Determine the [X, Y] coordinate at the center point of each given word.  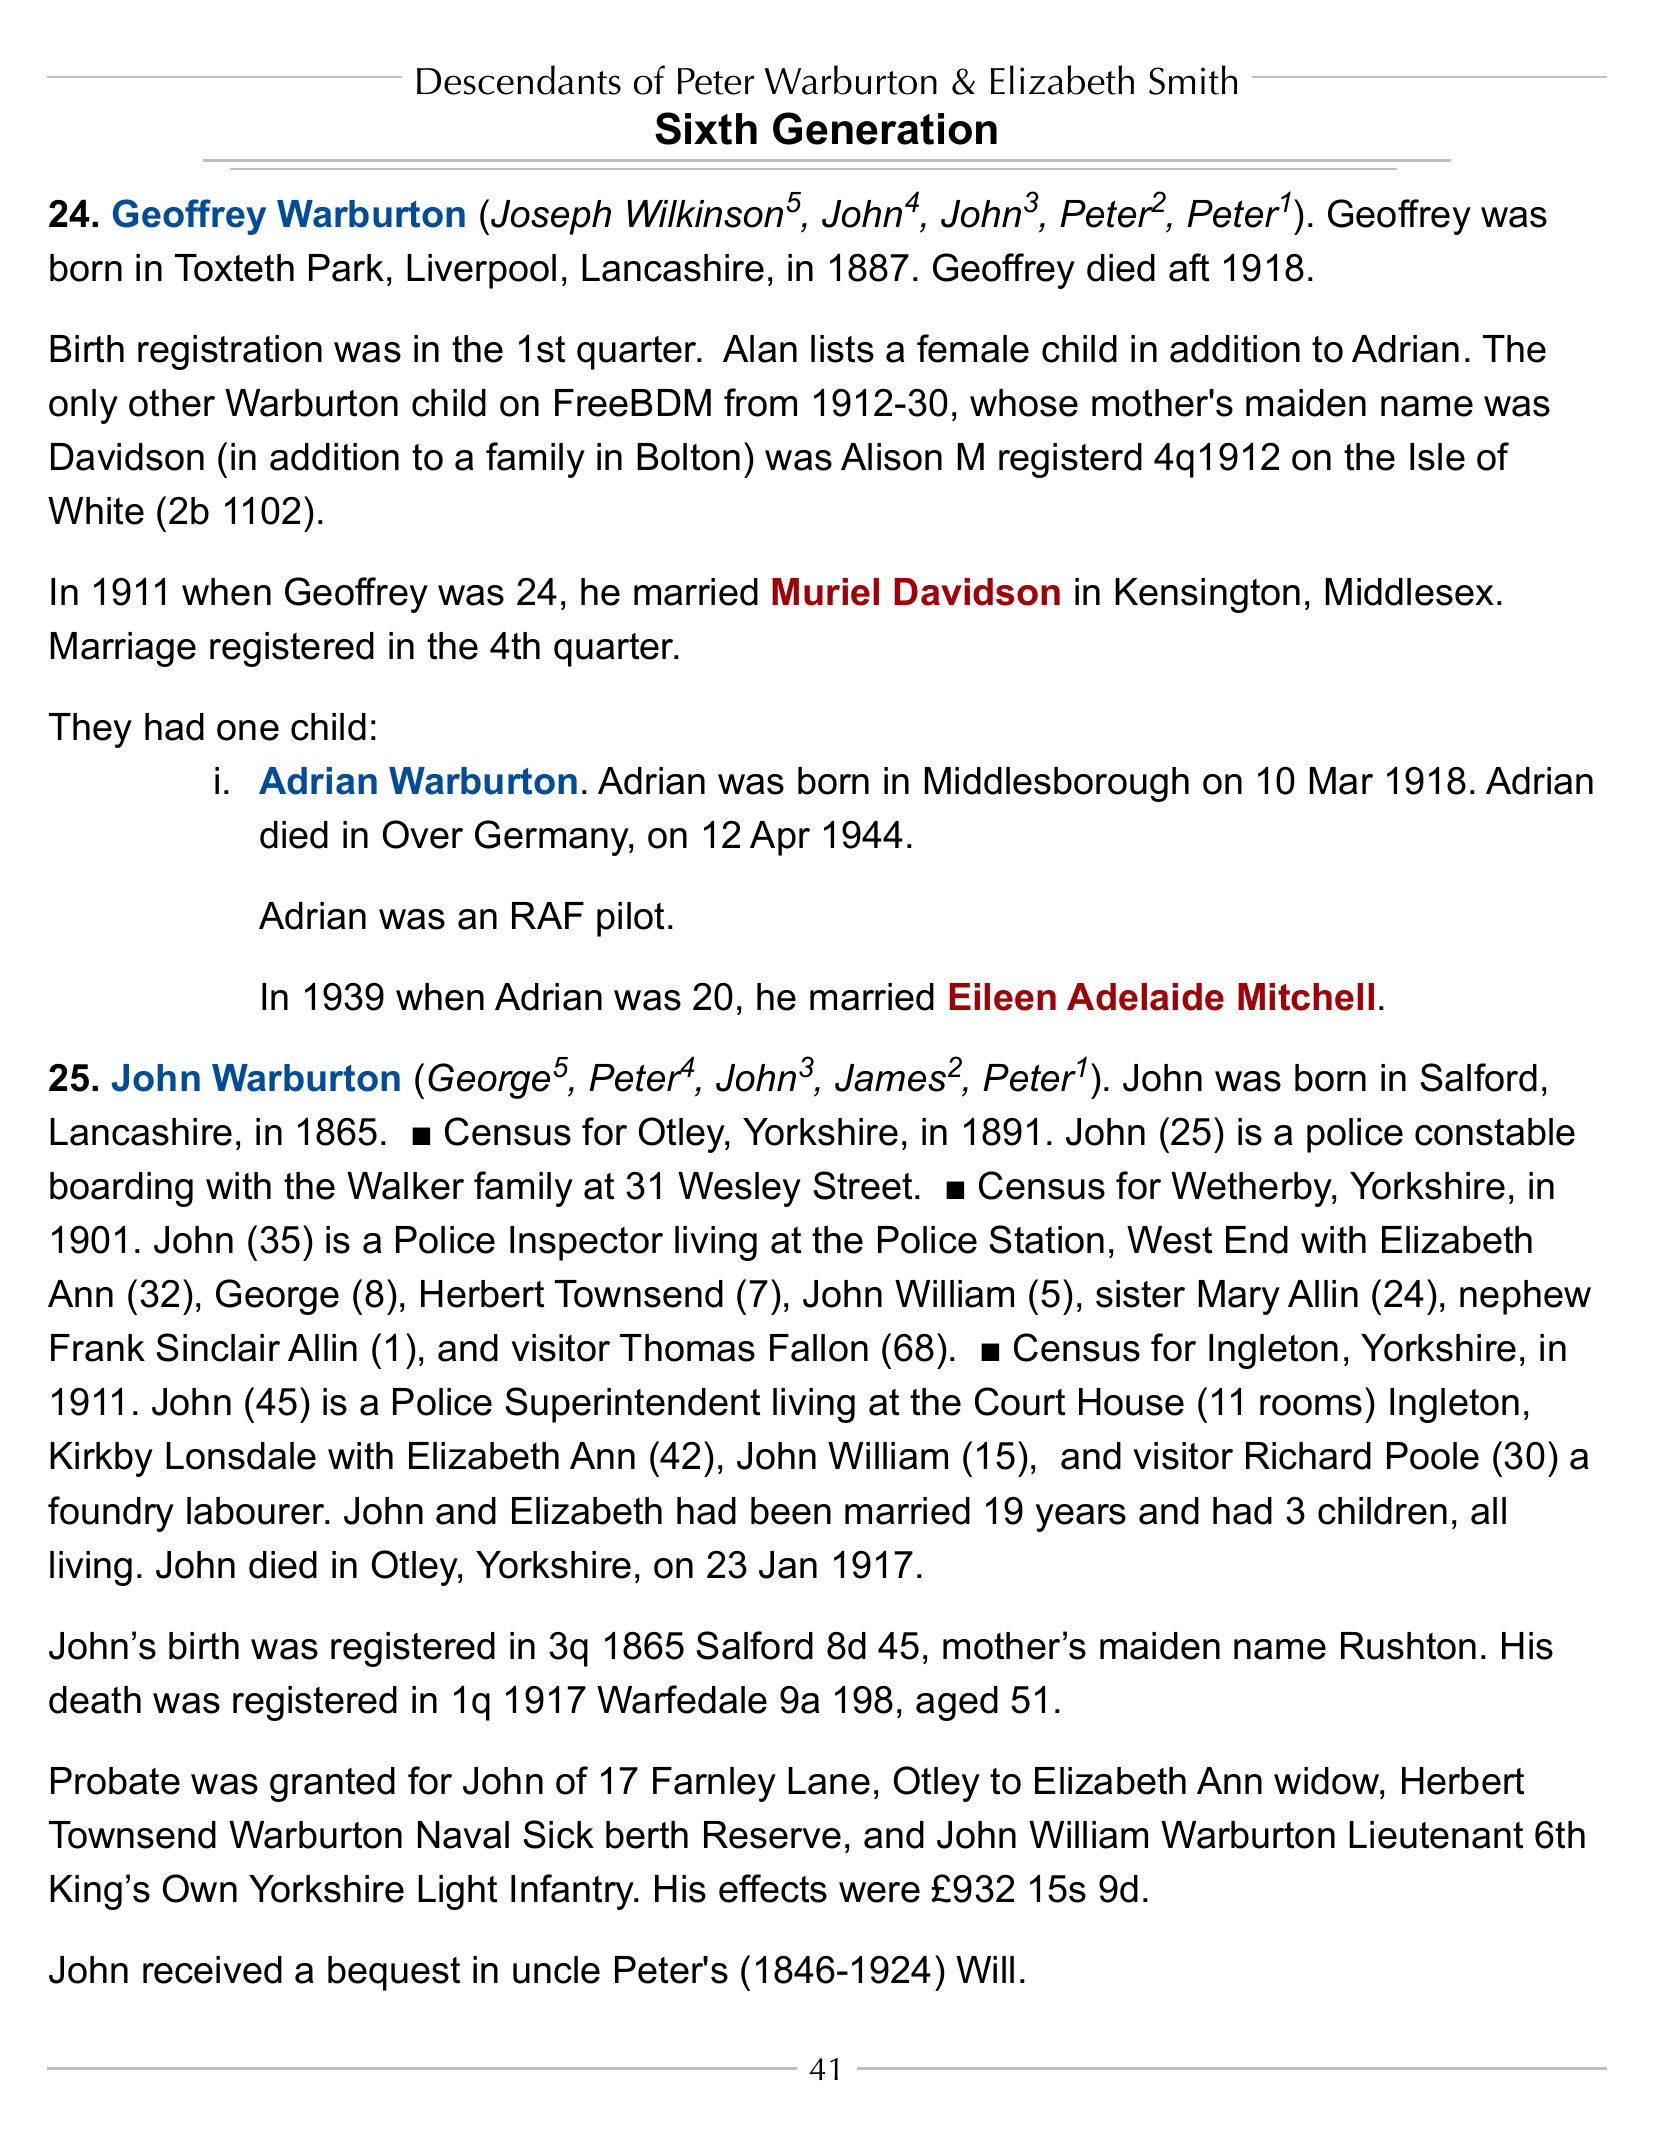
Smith [1193, 80]
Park [346, 268]
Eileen [1002, 997]
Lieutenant [1436, 1835]
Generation [885, 128]
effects [773, 1888]
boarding [121, 1189]
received [212, 1970]
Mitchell [1306, 997]
